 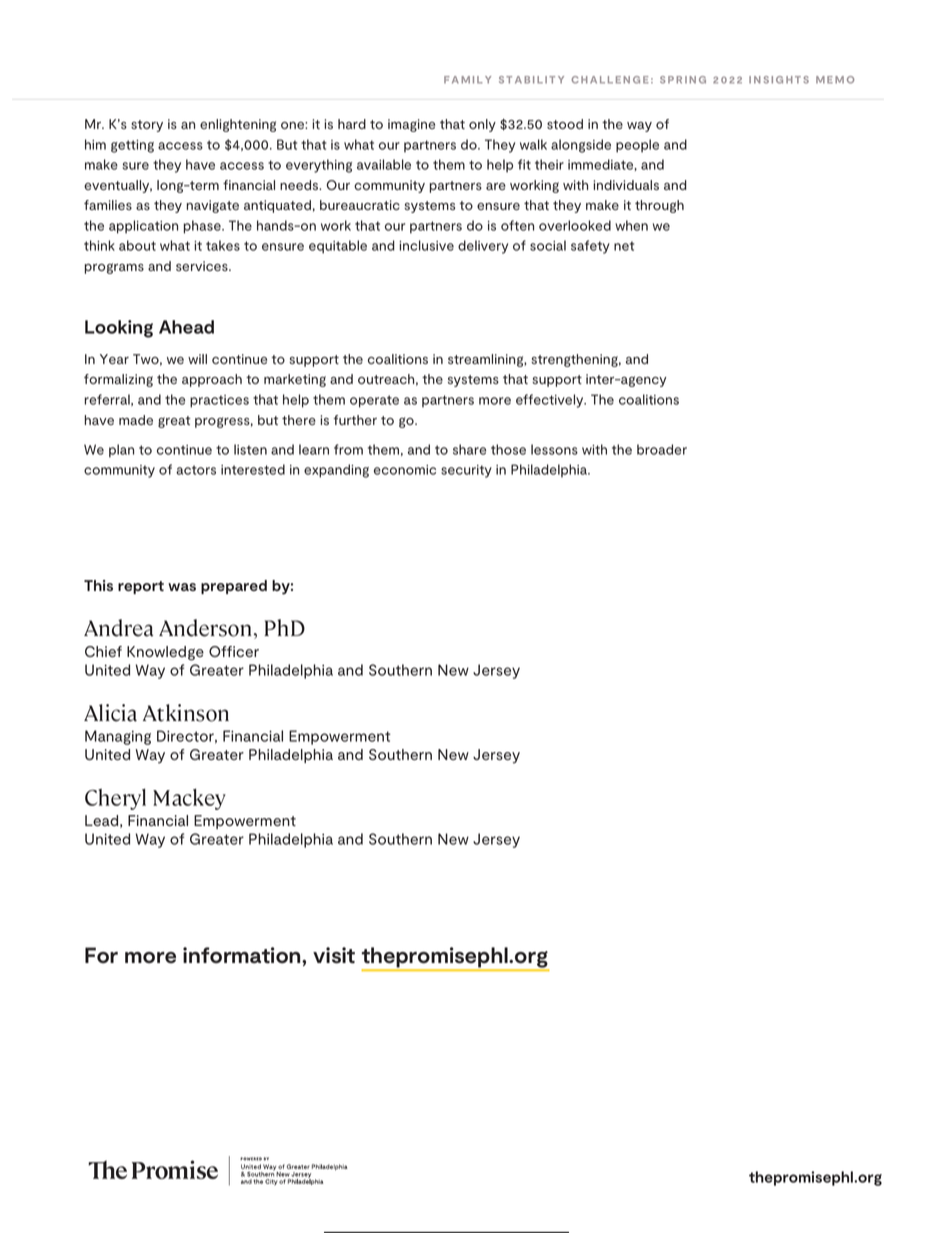 I want to click on only, so click(x=482, y=125).
